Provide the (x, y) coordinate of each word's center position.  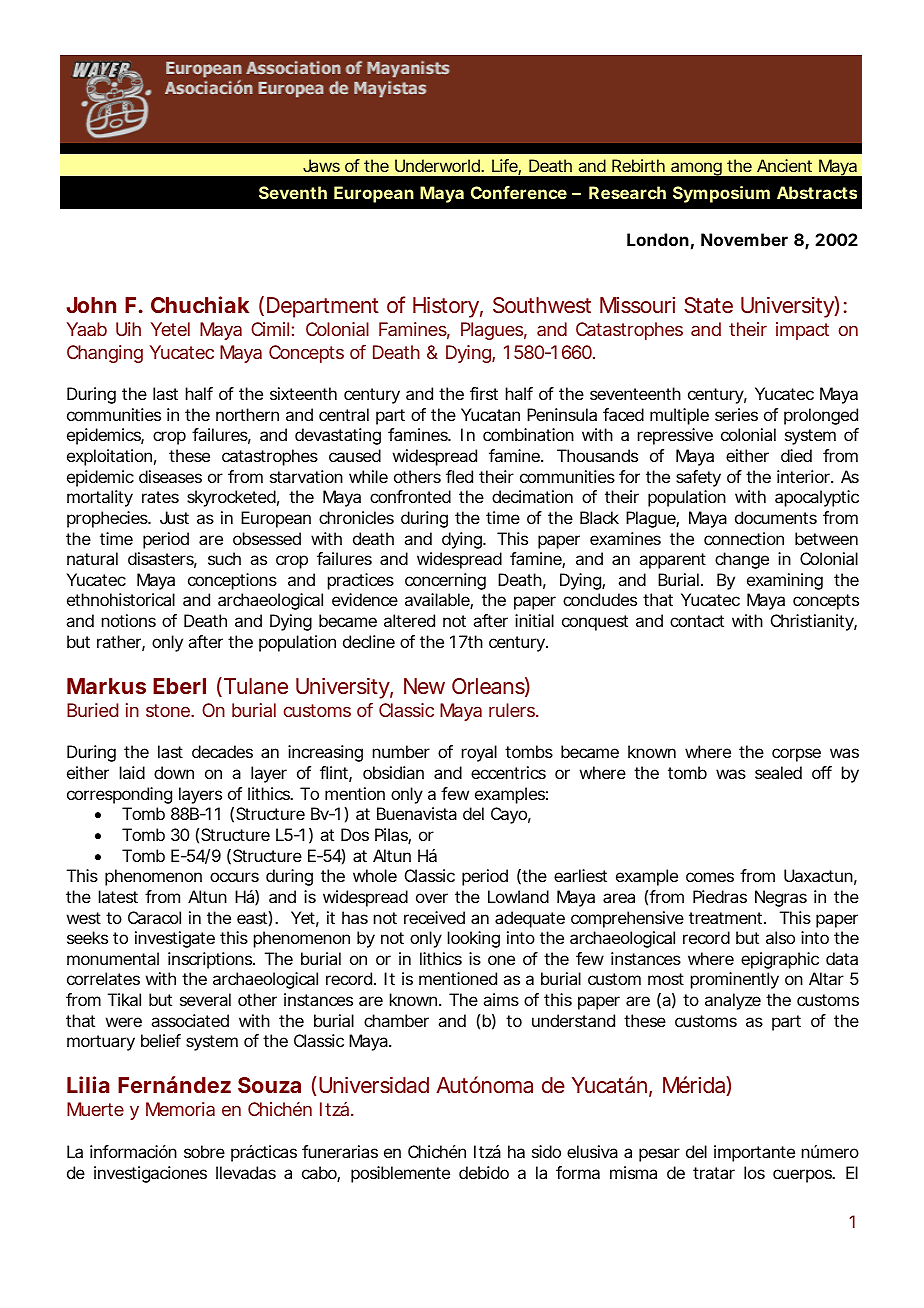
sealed (778, 772)
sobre (204, 1151)
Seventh (293, 192)
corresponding (119, 795)
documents (776, 517)
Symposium (721, 194)
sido (546, 1151)
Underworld (437, 165)
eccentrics (508, 772)
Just (174, 517)
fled (459, 476)
